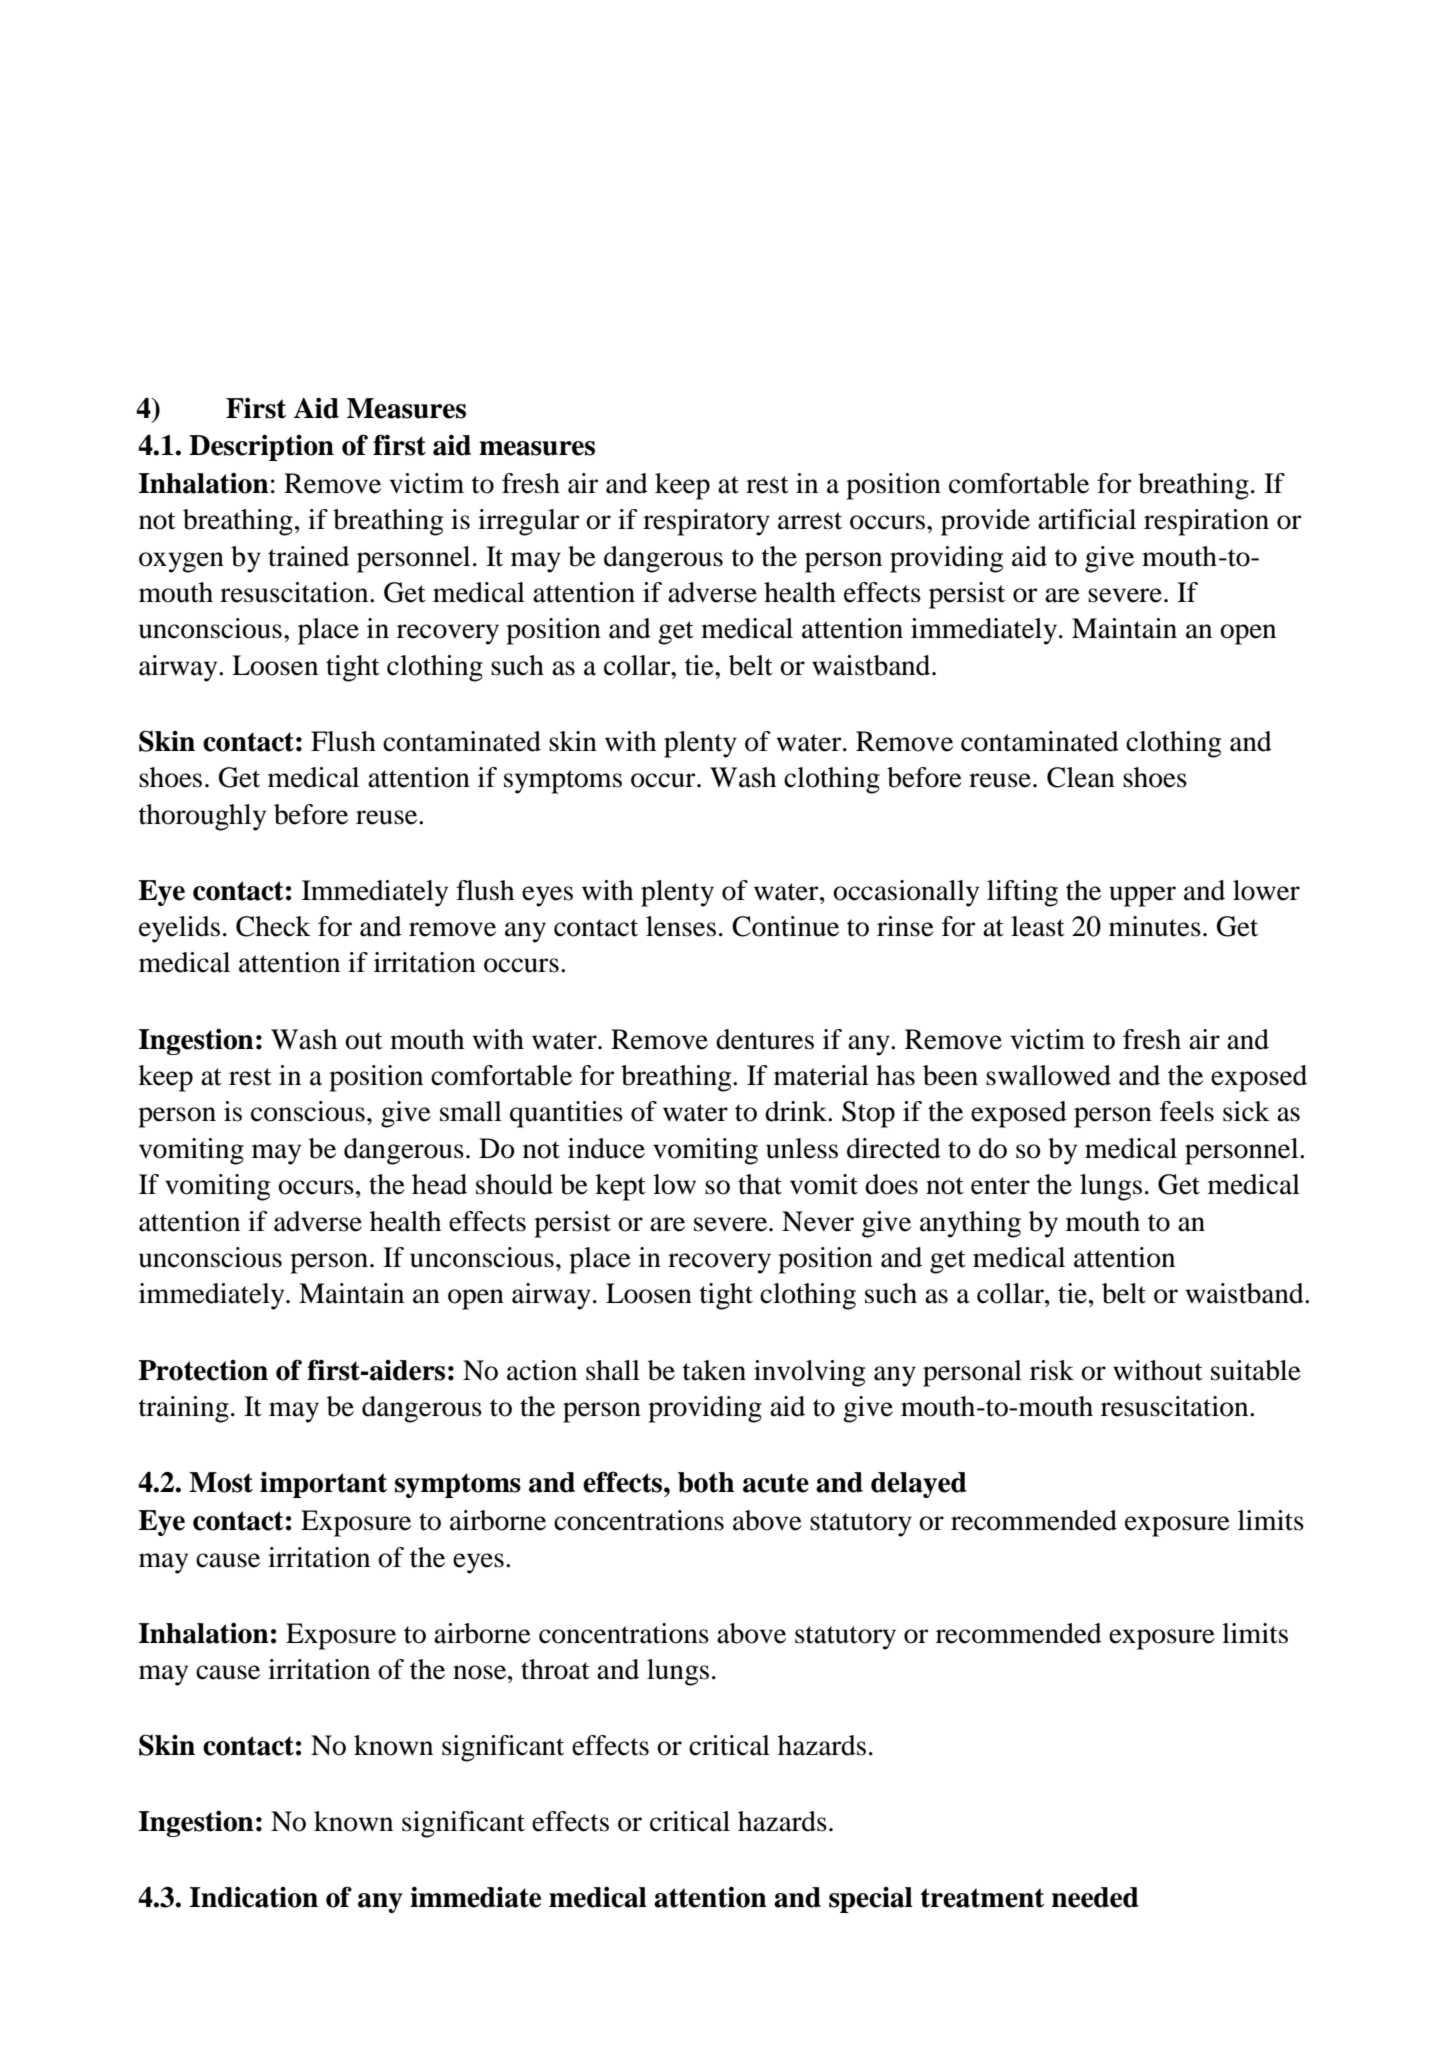 The height and width of the page is (2056, 1454). Describe the element at coordinates (1052, 1370) in the page. I see `risk` at that location.
